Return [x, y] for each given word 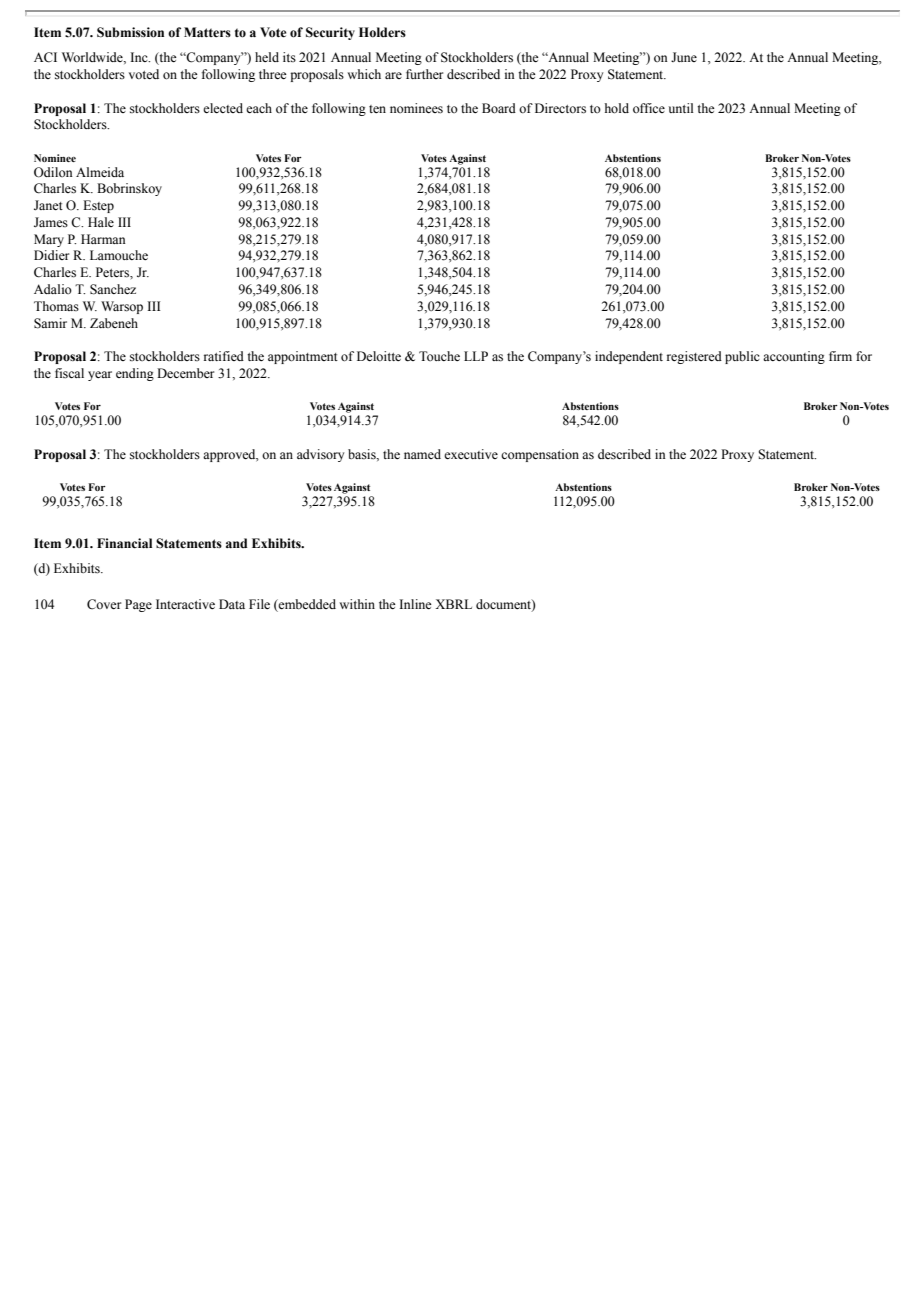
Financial [124, 543]
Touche [439, 356]
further [424, 74]
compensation [540, 455]
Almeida [100, 172]
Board [499, 108]
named [422, 454]
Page [138, 605]
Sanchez [113, 289]
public [742, 357]
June [684, 57]
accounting [794, 357]
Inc [140, 57]
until [681, 108]
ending [135, 374]
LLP [476, 356]
